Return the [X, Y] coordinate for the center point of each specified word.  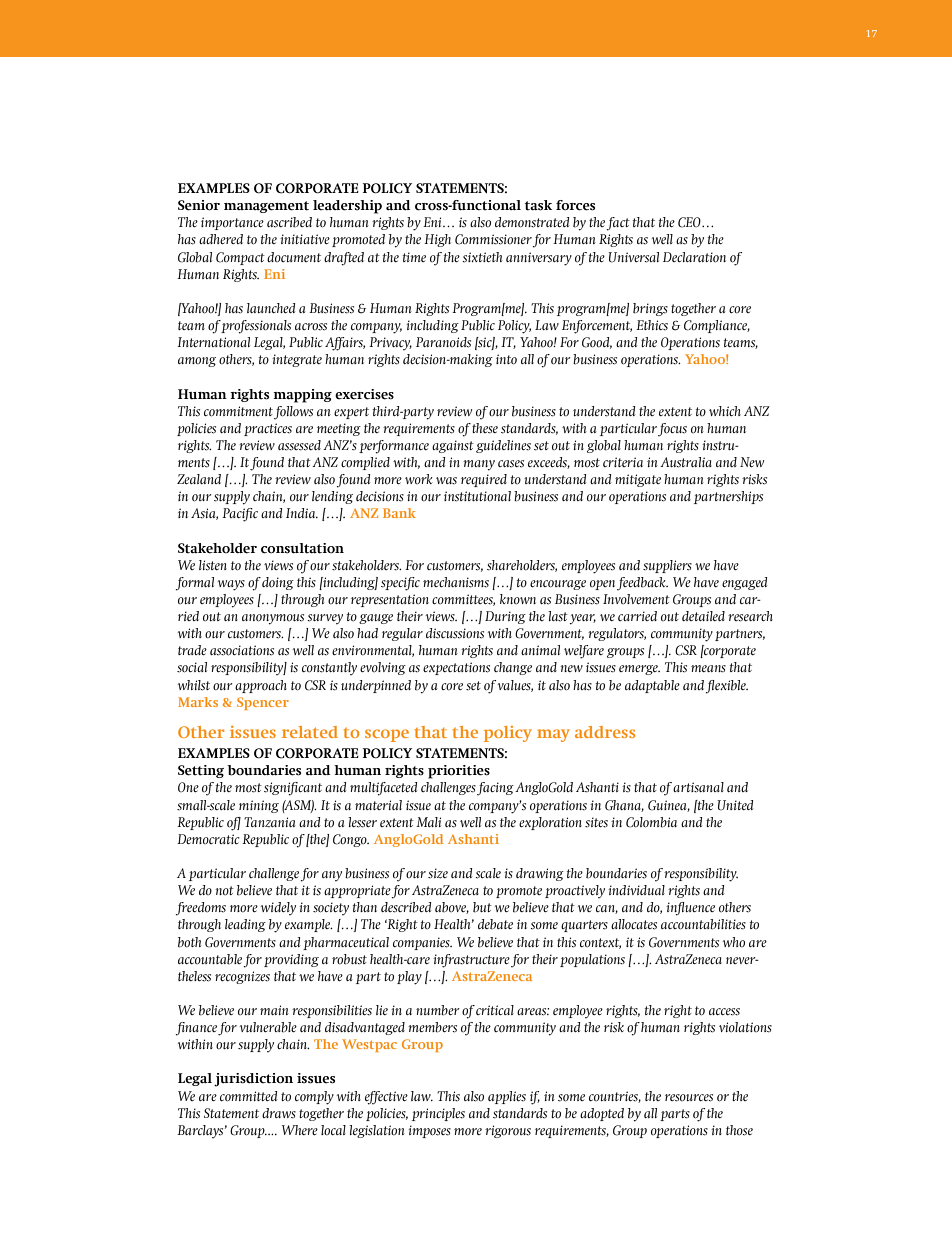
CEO [690, 222]
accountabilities [703, 924]
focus [672, 430]
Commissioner [494, 240]
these [485, 428]
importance [232, 223]
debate [495, 924]
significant [293, 789]
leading [245, 925]
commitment [238, 411]
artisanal [698, 787]
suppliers [667, 566]
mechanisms [456, 582]
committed [248, 1096]
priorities [459, 772]
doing [278, 583]
